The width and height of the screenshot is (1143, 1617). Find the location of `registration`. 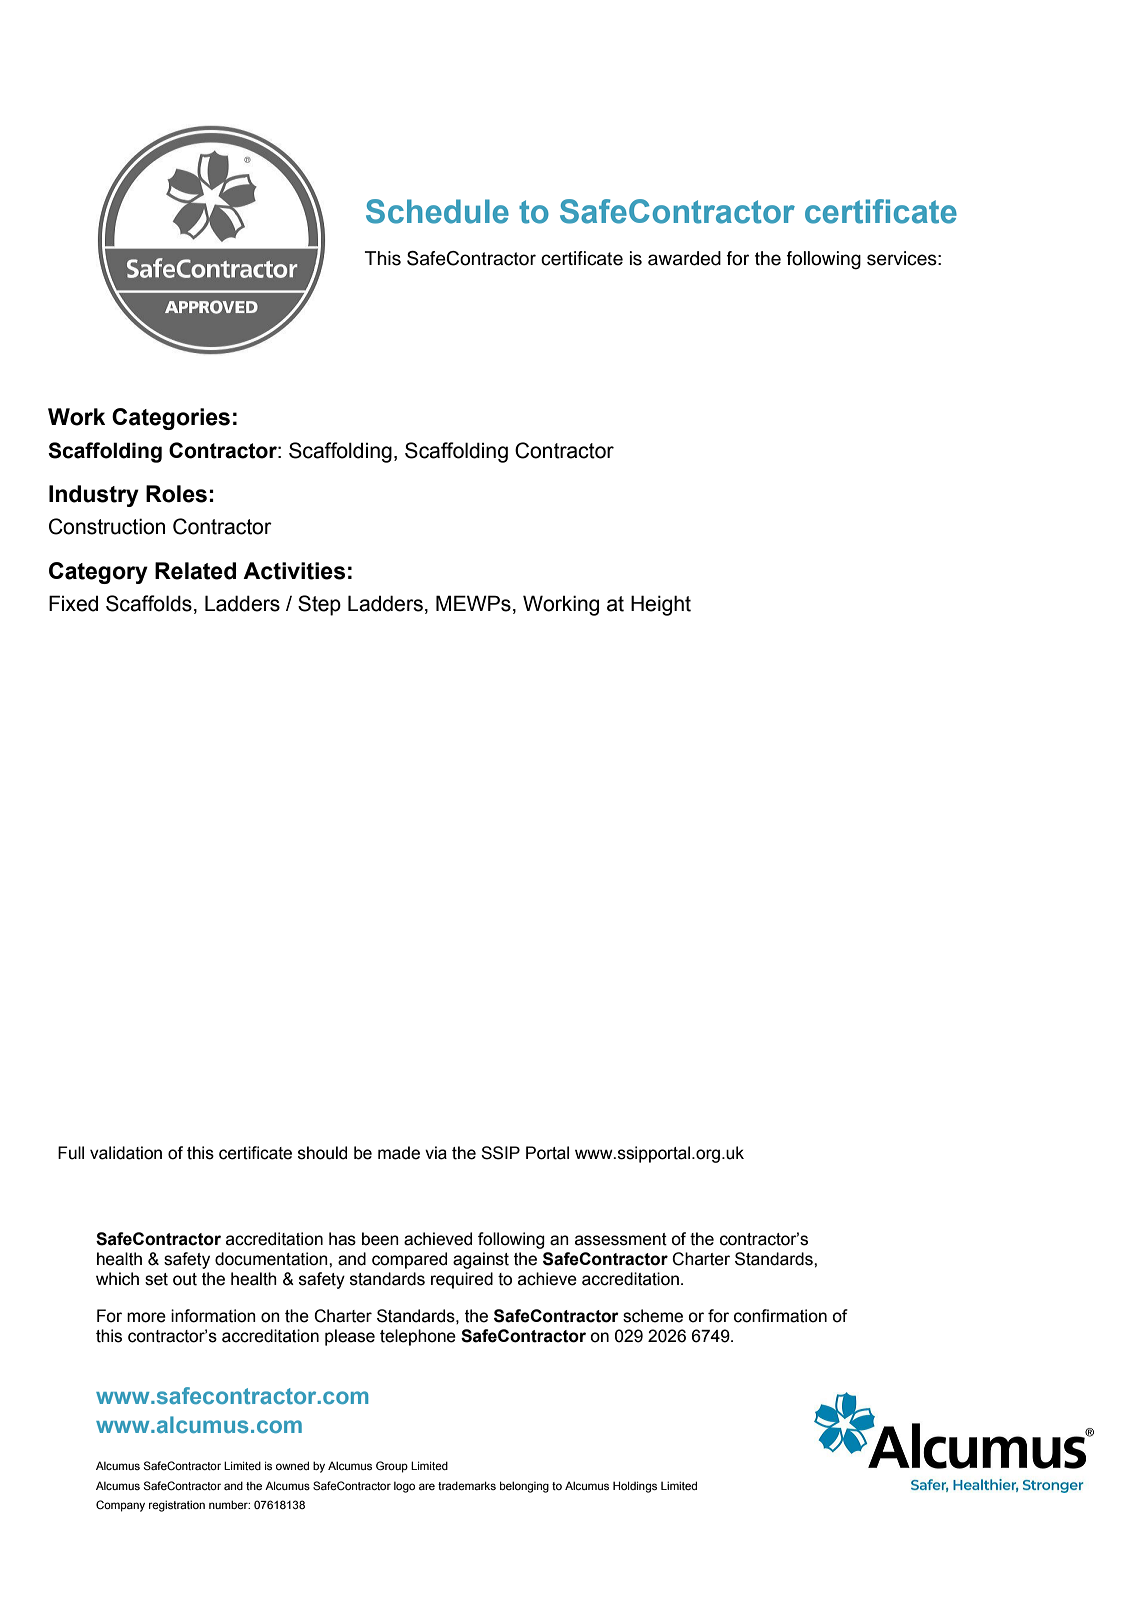

registration is located at coordinates (177, 1506).
